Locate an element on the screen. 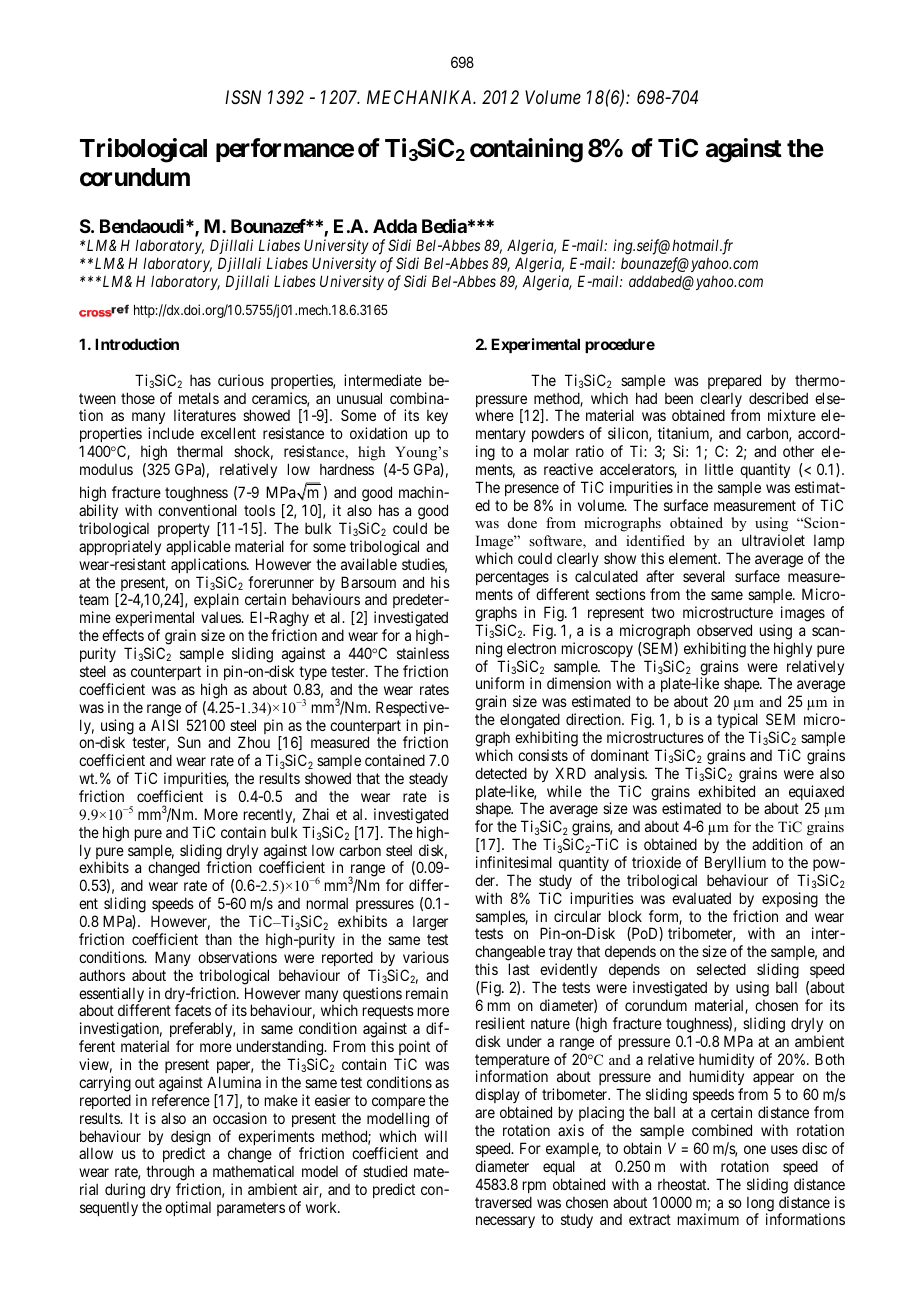 The height and width of the screenshot is (1308, 924). prepared is located at coordinates (734, 381).
